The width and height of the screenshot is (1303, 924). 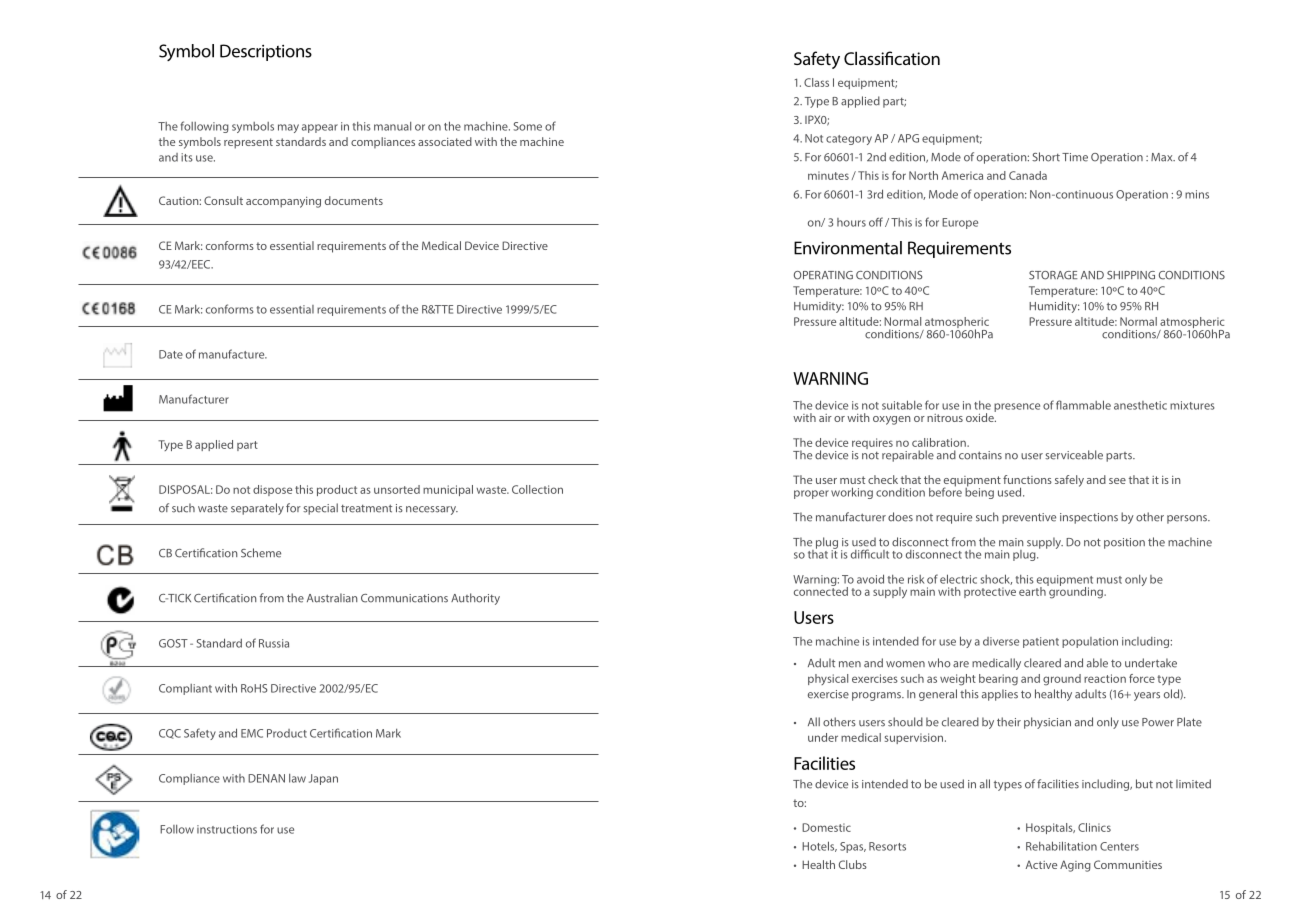 I want to click on OPERATING, so click(x=823, y=275).
